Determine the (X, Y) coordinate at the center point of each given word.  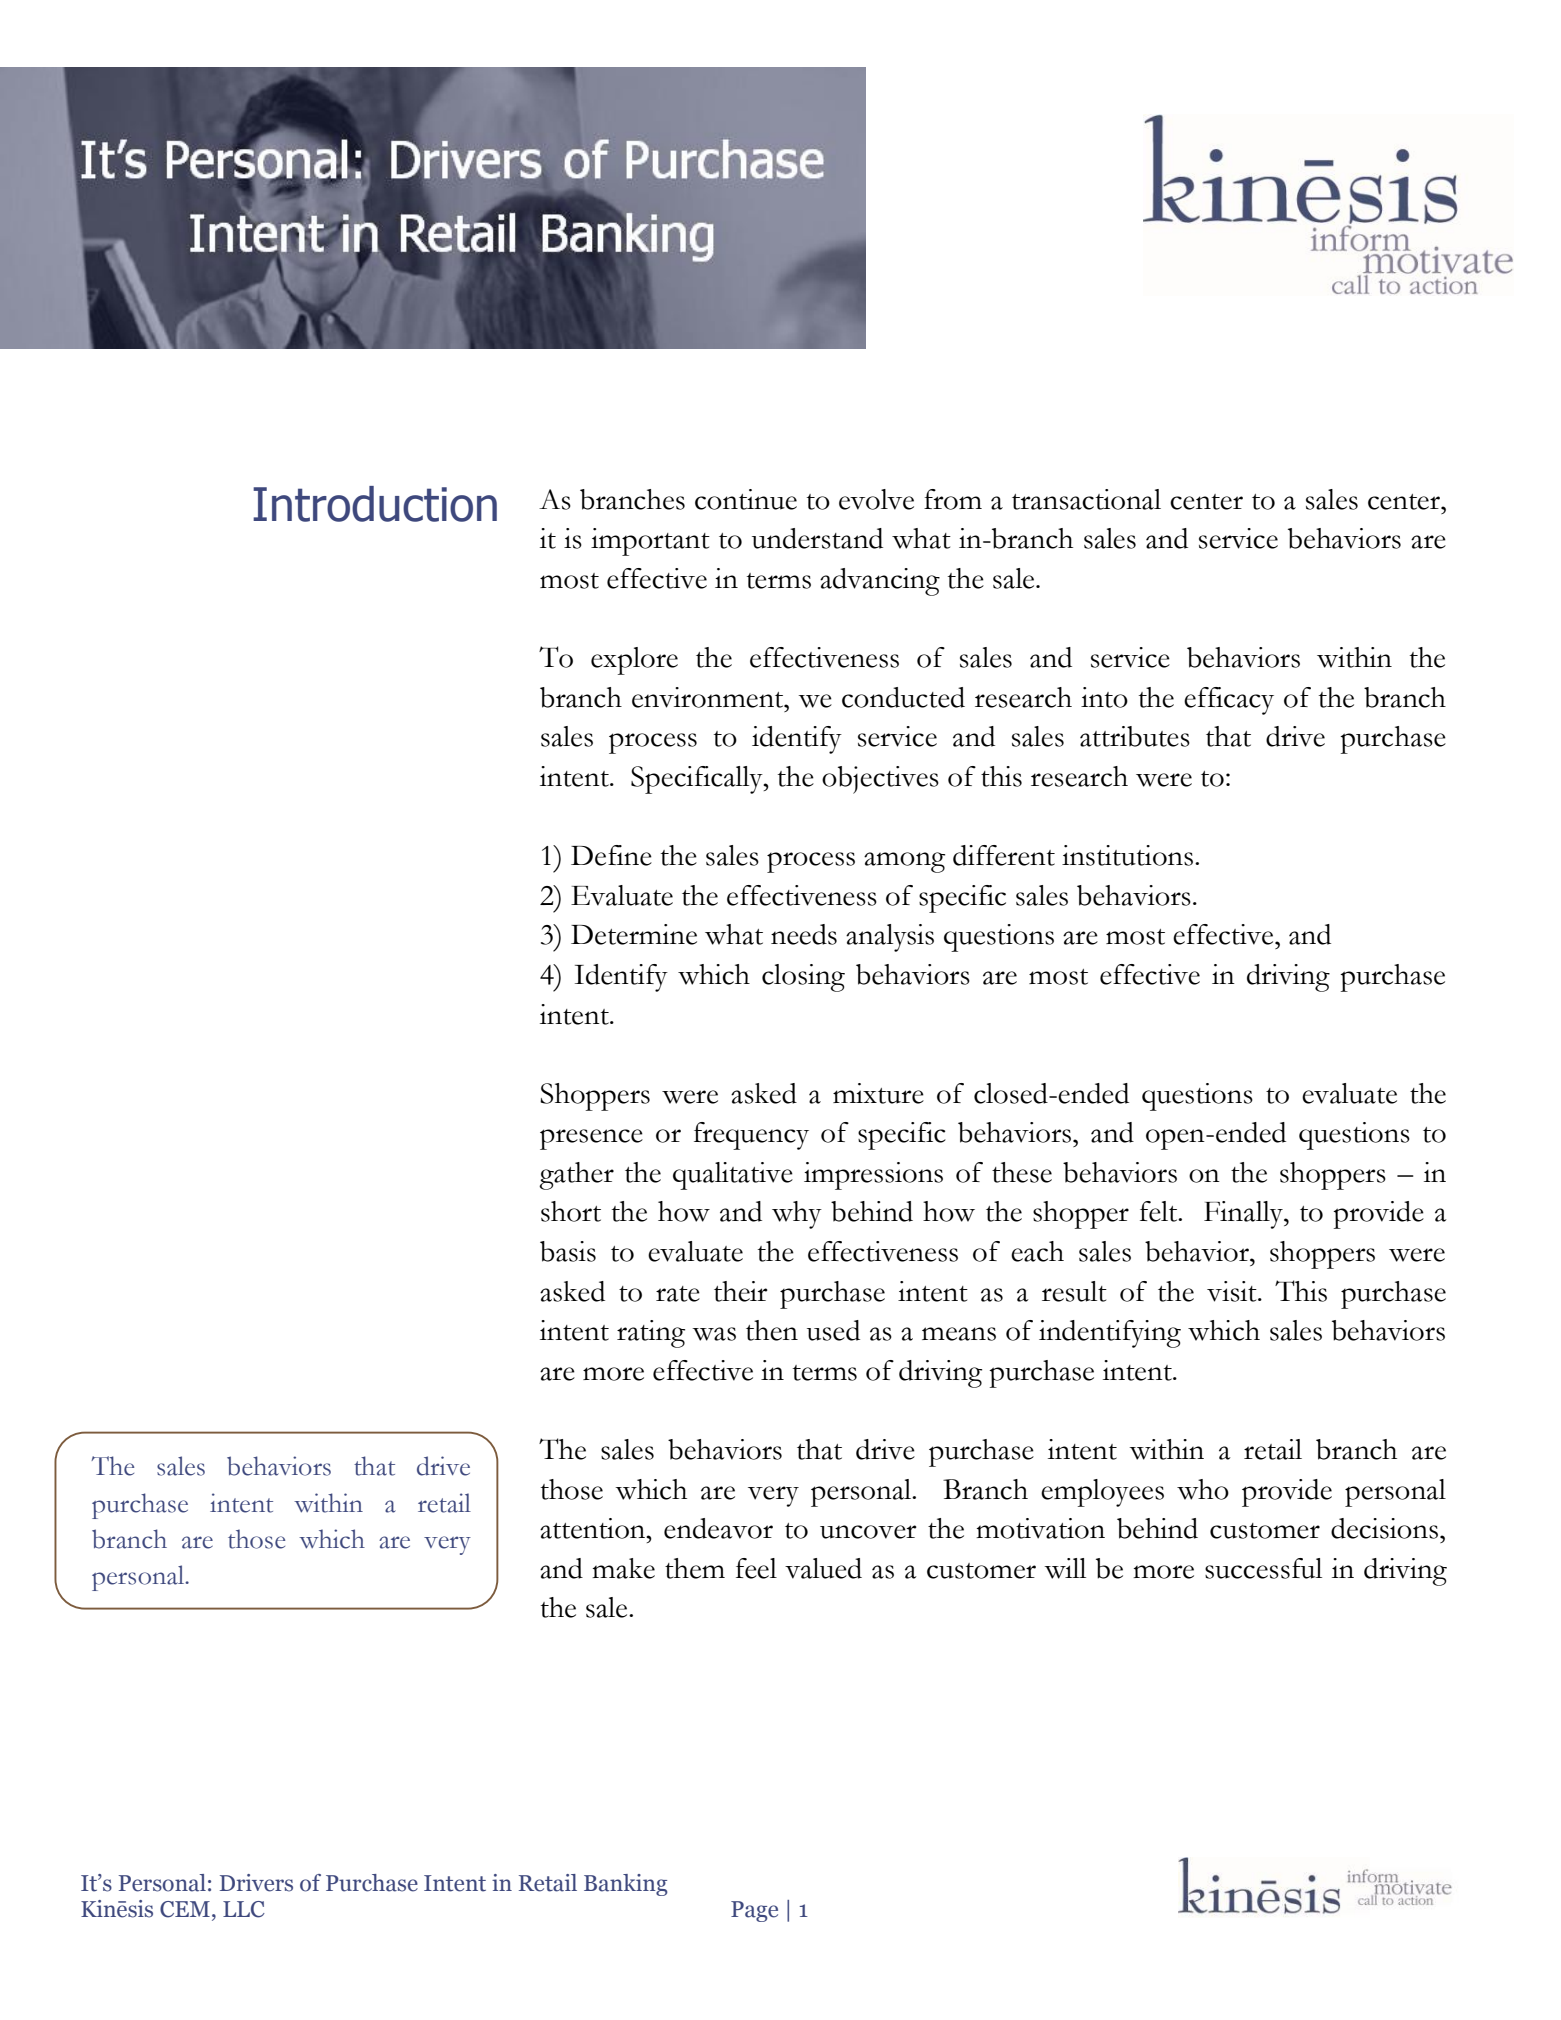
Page (754, 1911)
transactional (1086, 499)
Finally (1244, 1215)
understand (817, 538)
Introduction (375, 504)
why (797, 1215)
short (571, 1211)
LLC (244, 1909)
